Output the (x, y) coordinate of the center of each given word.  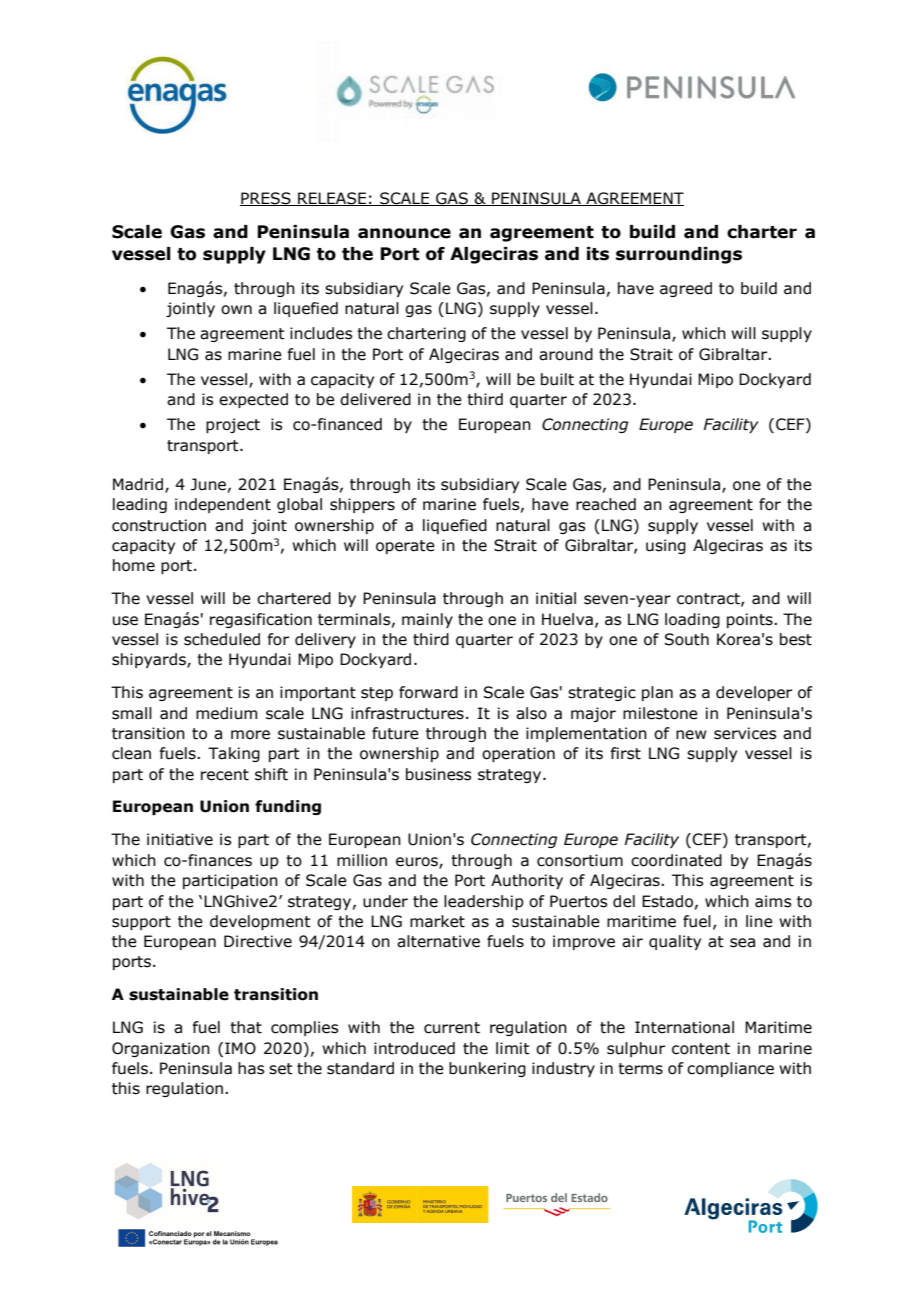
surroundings (679, 255)
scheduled (222, 639)
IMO (240, 1048)
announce (404, 233)
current (452, 1028)
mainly (427, 620)
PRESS (266, 199)
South (687, 639)
